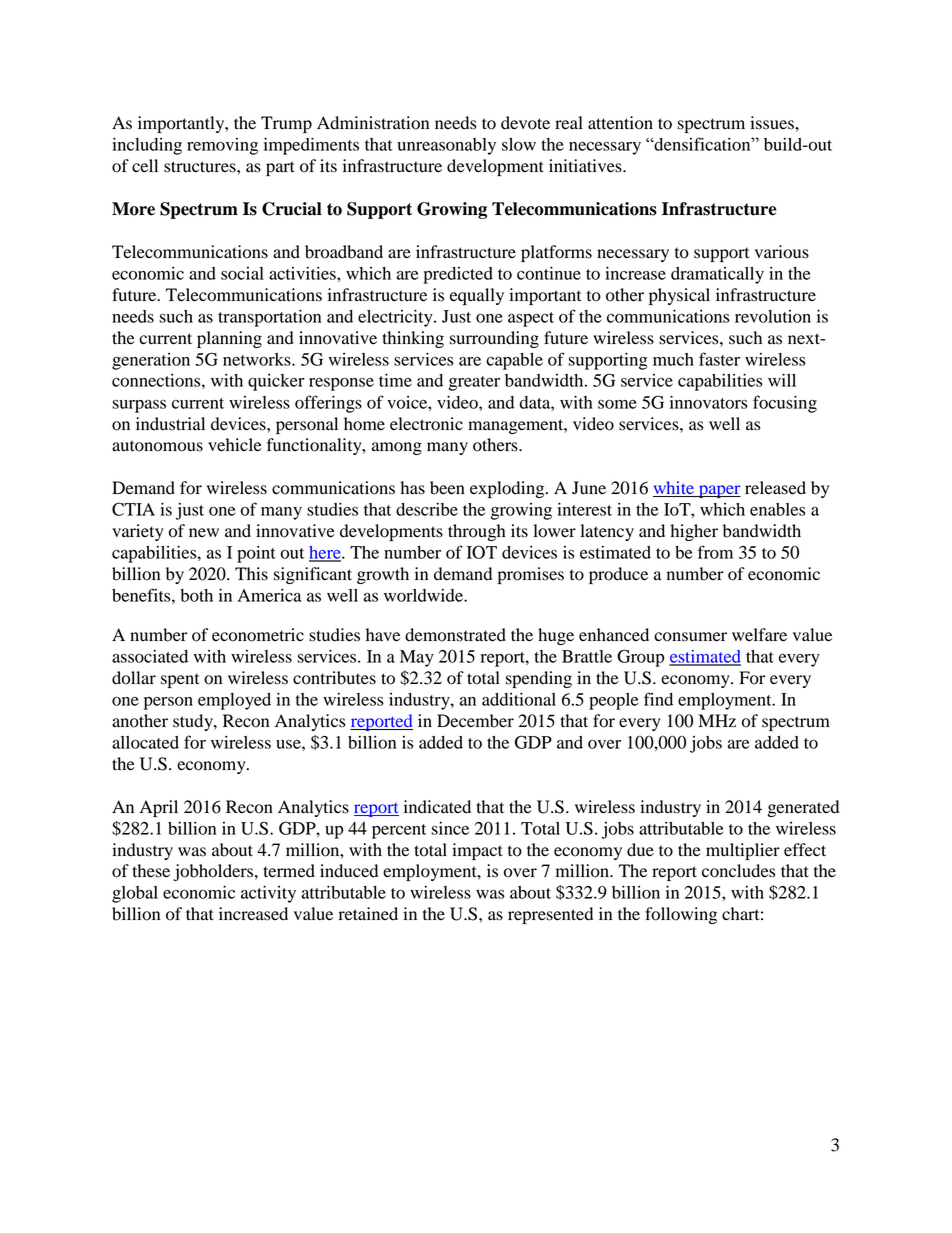 This document has height=1233, width=952. What do you see at coordinates (268, 894) in the document?
I see `activity` at bounding box center [268, 894].
